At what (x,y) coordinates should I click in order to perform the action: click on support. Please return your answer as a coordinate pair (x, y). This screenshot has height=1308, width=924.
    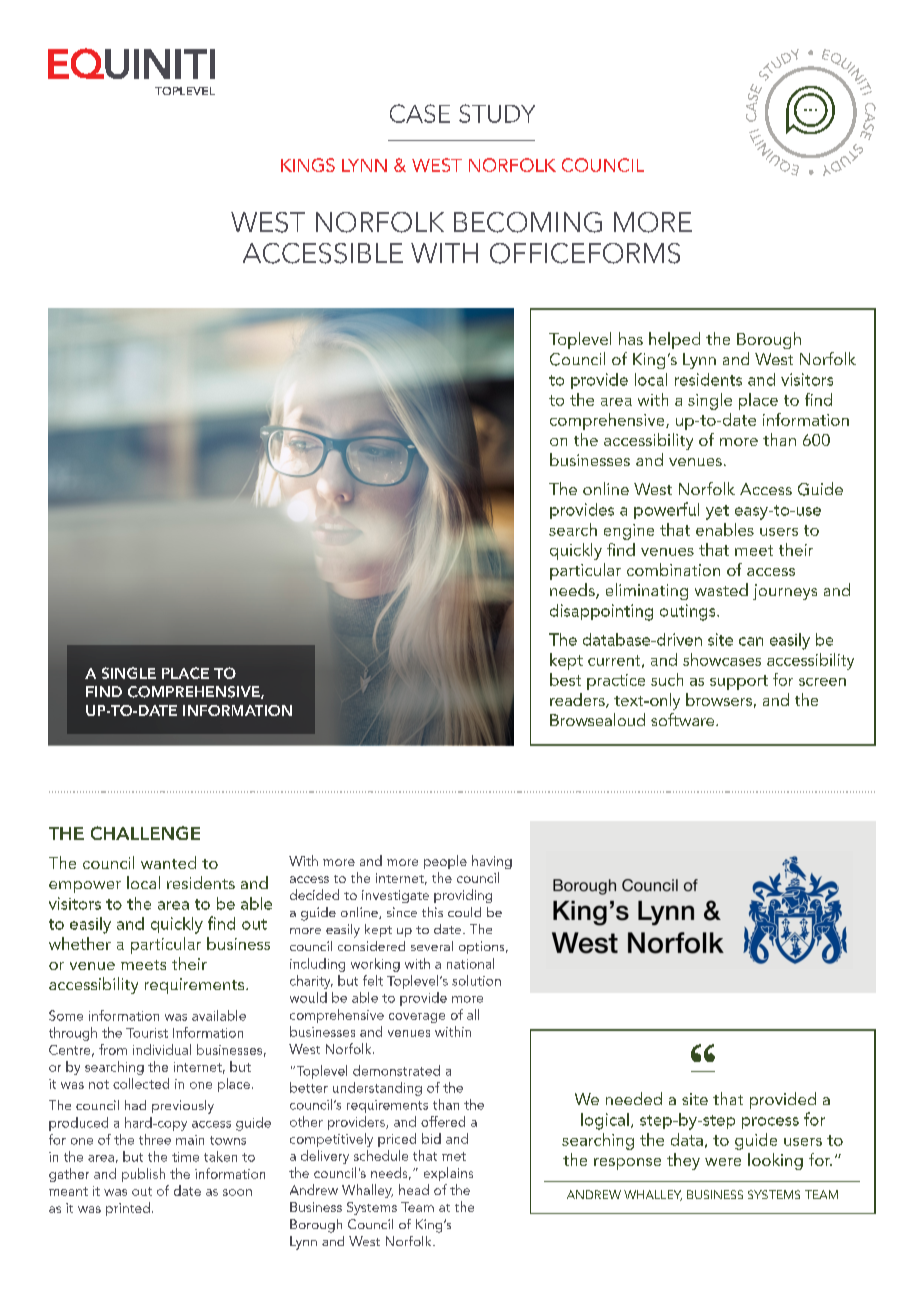
    Looking at the image, I should click on (739, 682).
